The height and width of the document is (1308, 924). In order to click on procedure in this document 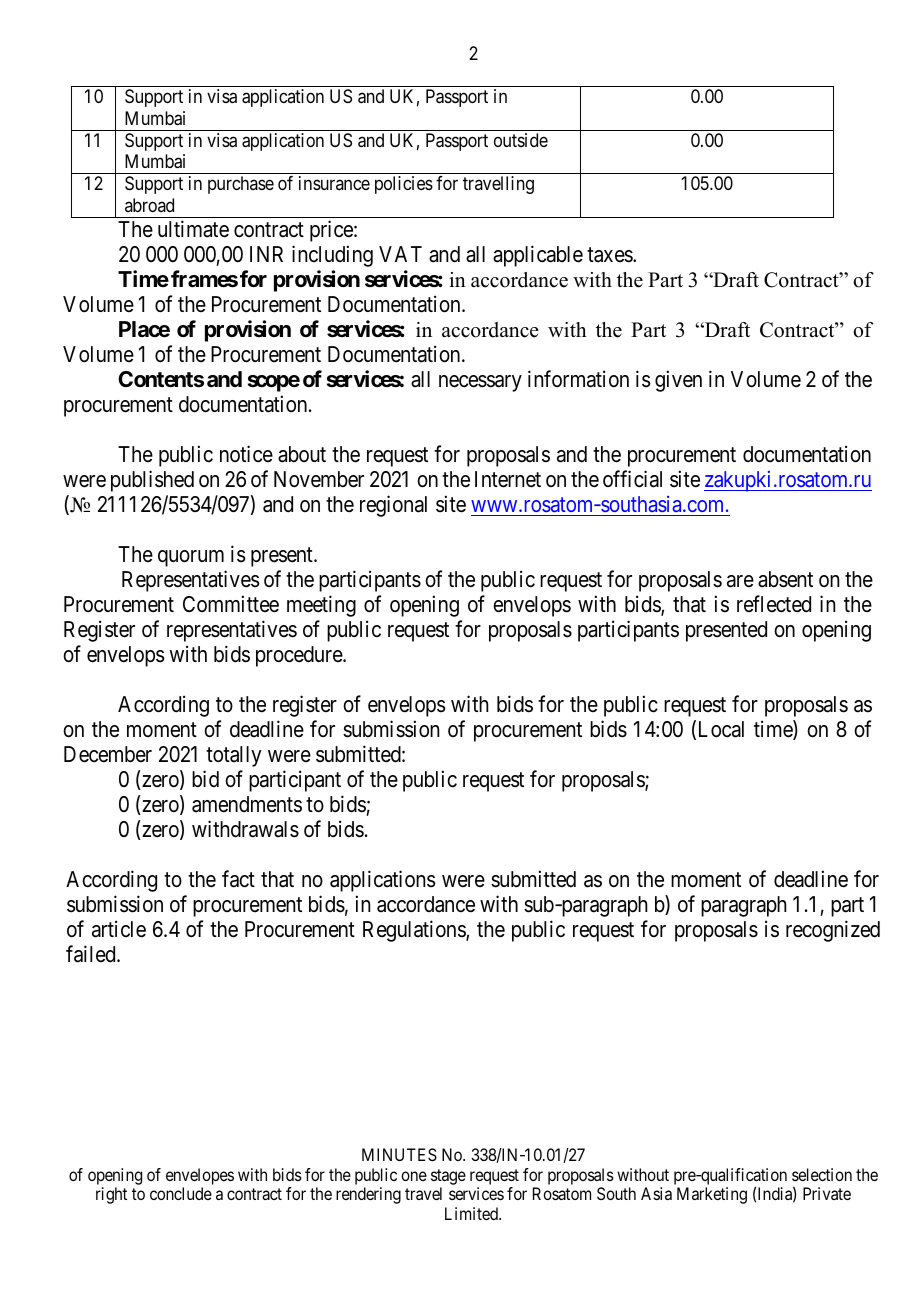, I will do `click(300, 656)`.
